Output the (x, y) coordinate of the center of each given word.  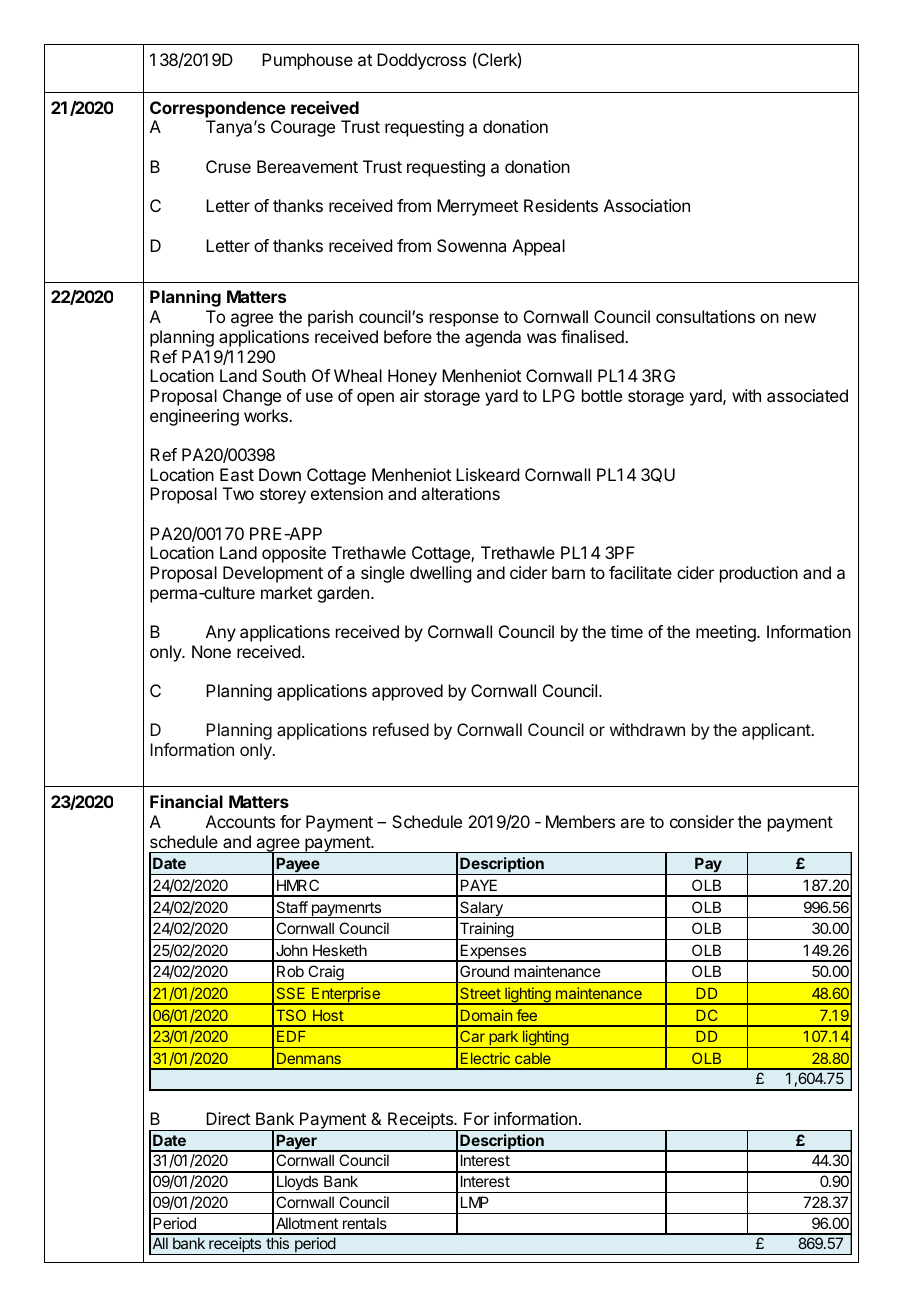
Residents (561, 205)
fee (527, 1015)
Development (273, 574)
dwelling (440, 574)
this (277, 1243)
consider (702, 821)
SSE (291, 993)
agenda (493, 338)
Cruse (228, 166)
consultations (705, 316)
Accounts (240, 821)
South (284, 375)
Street (480, 993)
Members (580, 821)
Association (647, 205)
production (759, 574)
